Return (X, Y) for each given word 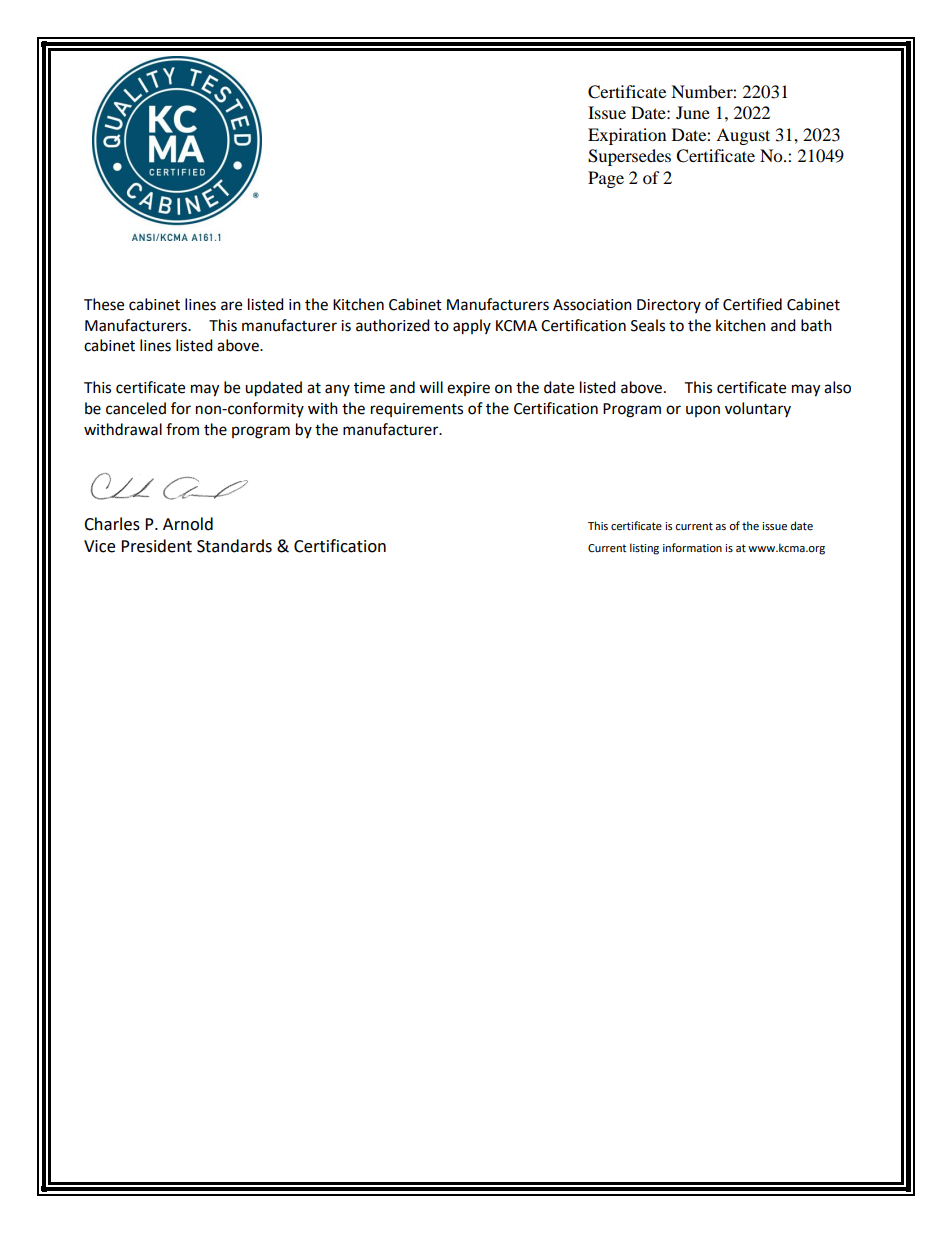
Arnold (188, 524)
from (182, 429)
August (743, 136)
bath (816, 325)
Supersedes (629, 157)
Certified (752, 304)
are (231, 306)
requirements (417, 410)
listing (644, 549)
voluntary (758, 409)
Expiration (627, 136)
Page (606, 179)
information (692, 548)
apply (472, 327)
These (104, 304)
